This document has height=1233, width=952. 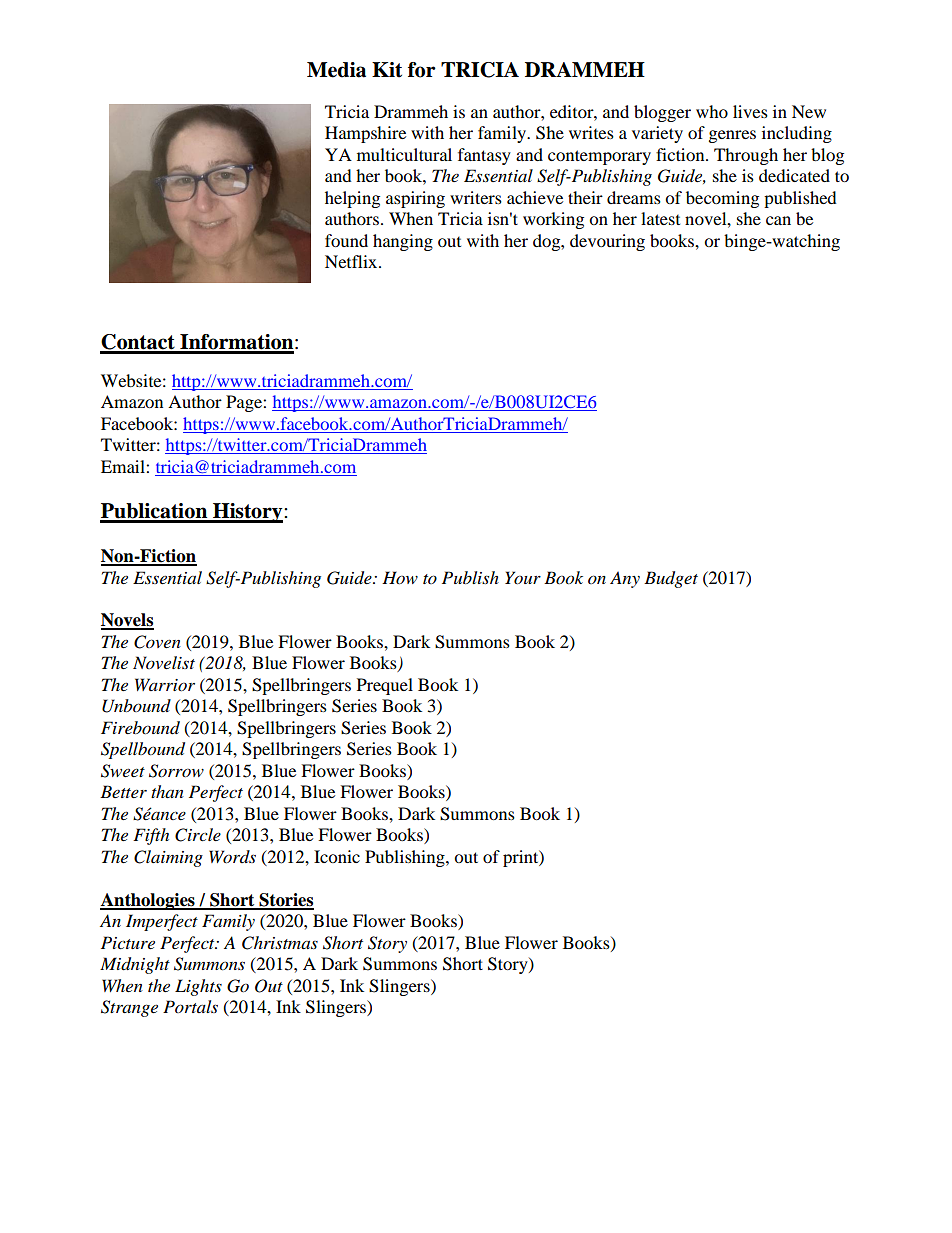 I want to click on Netflix, so click(x=352, y=261).
